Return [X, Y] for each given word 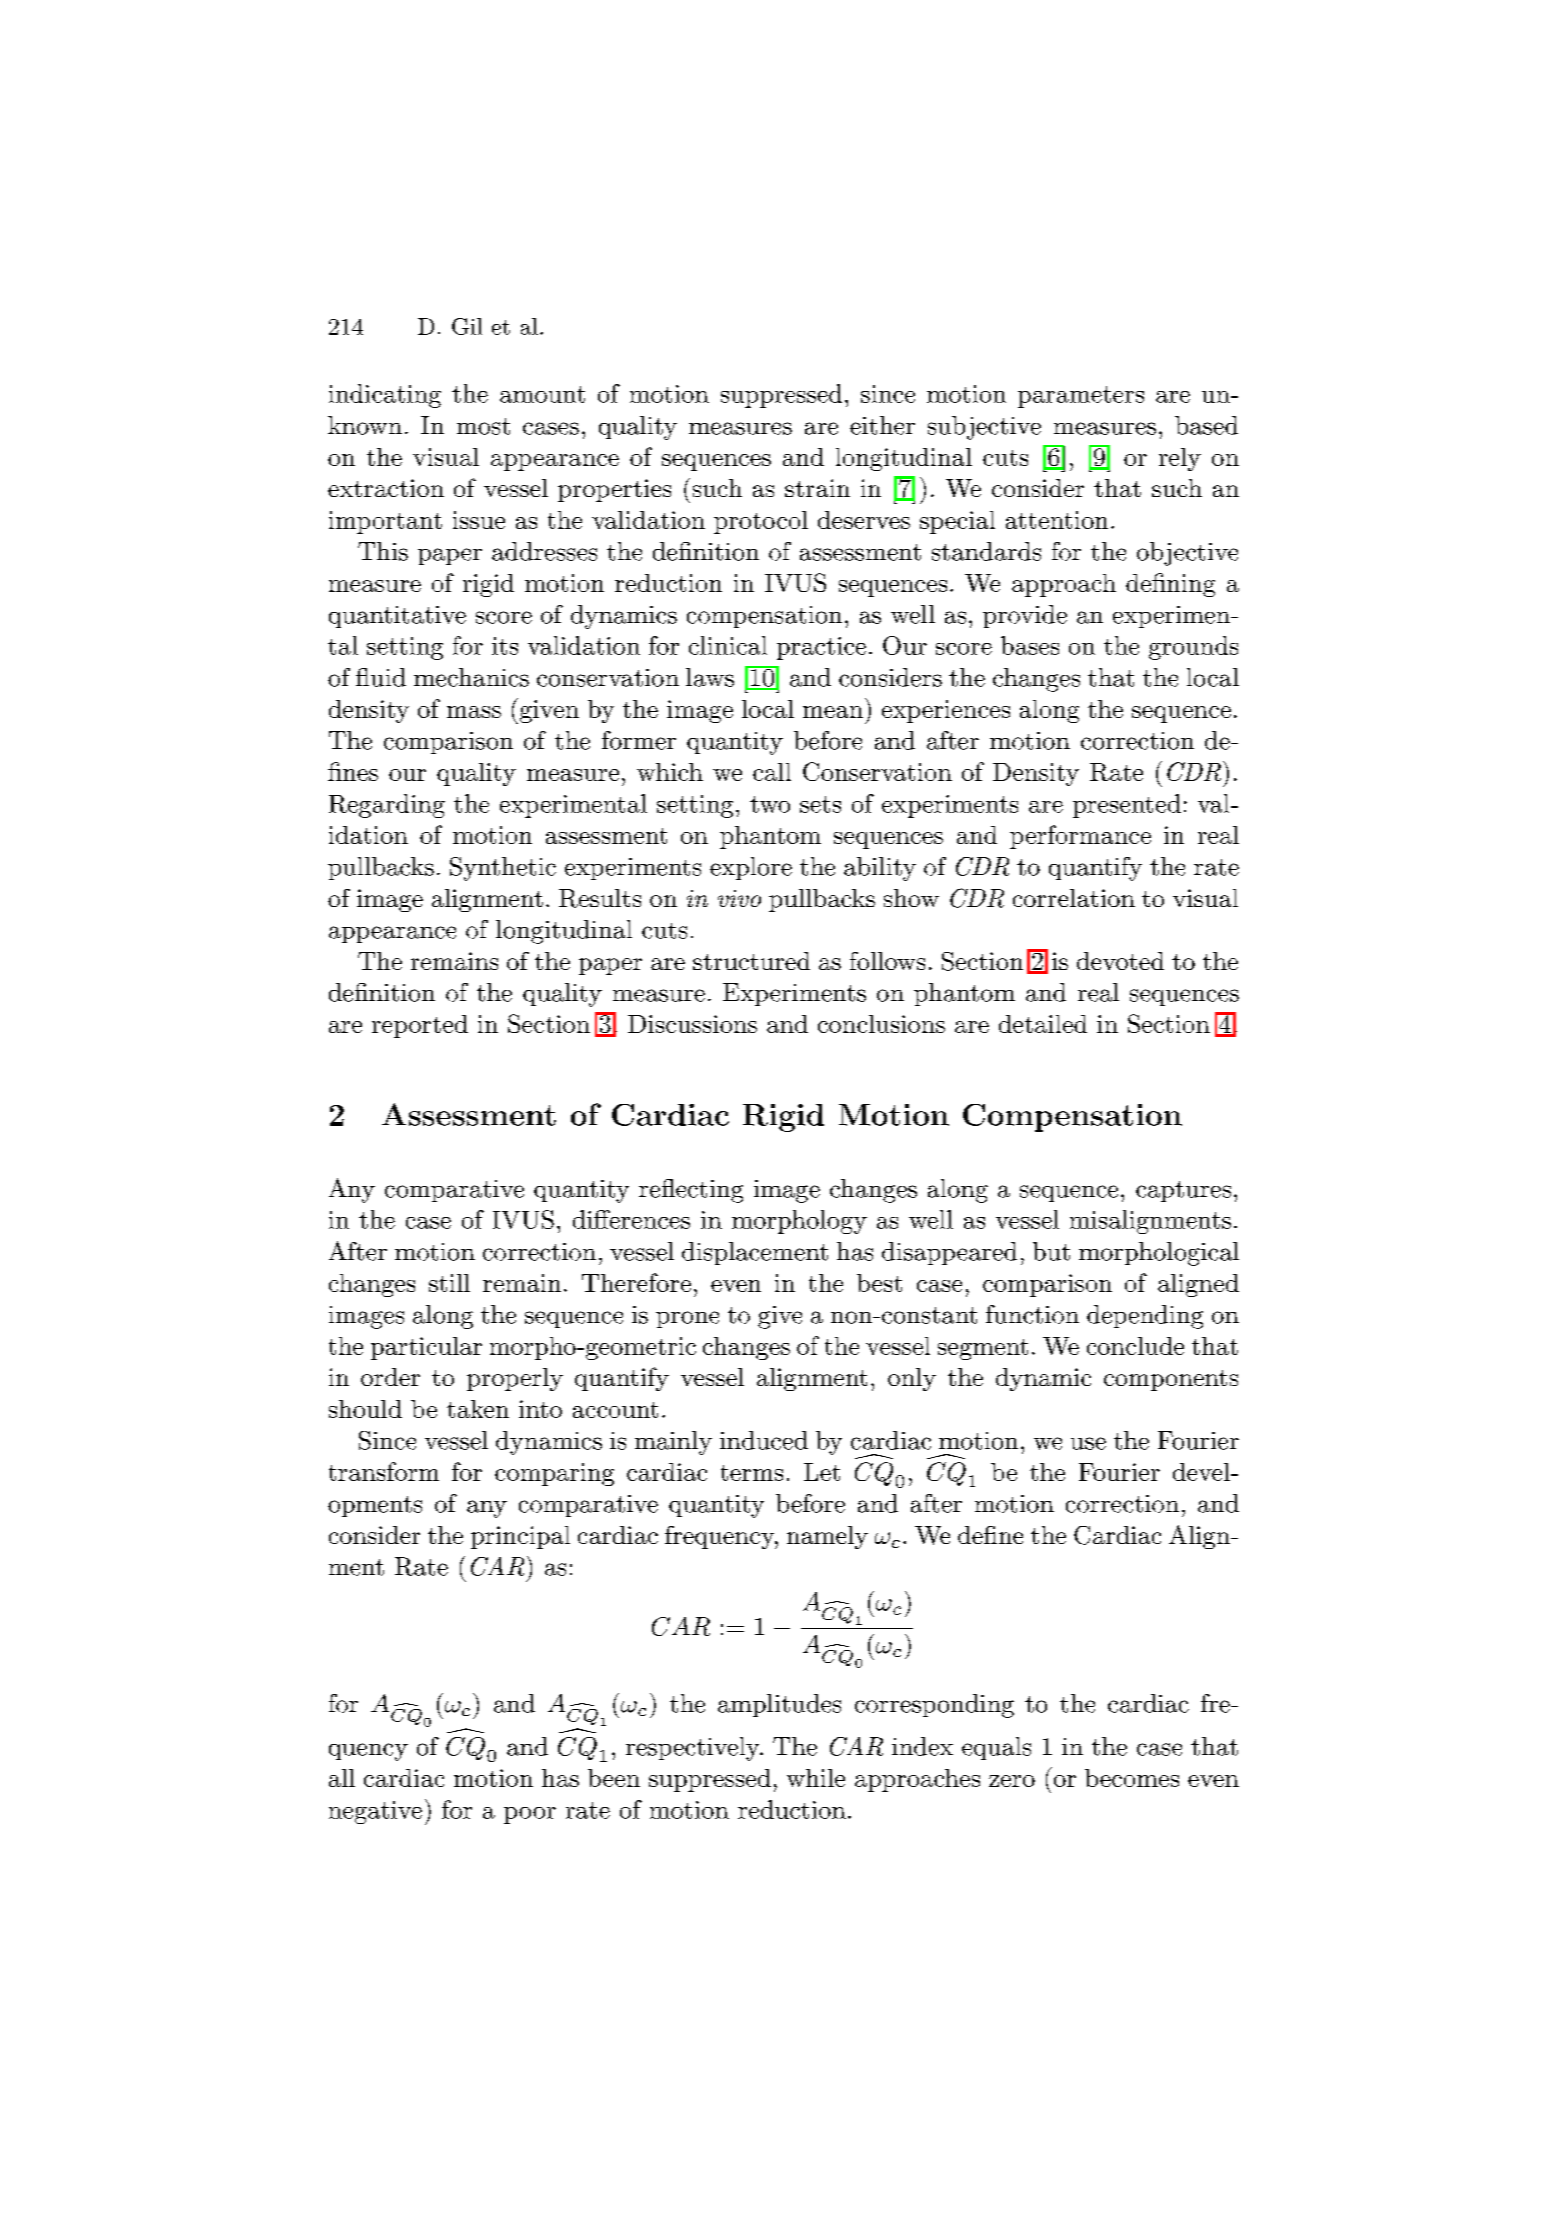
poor [530, 1815]
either [882, 425]
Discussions [692, 1024]
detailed [1043, 1024]
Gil [467, 326]
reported [420, 1026]
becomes [1132, 1778]
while [816, 1778]
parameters [1081, 397]
